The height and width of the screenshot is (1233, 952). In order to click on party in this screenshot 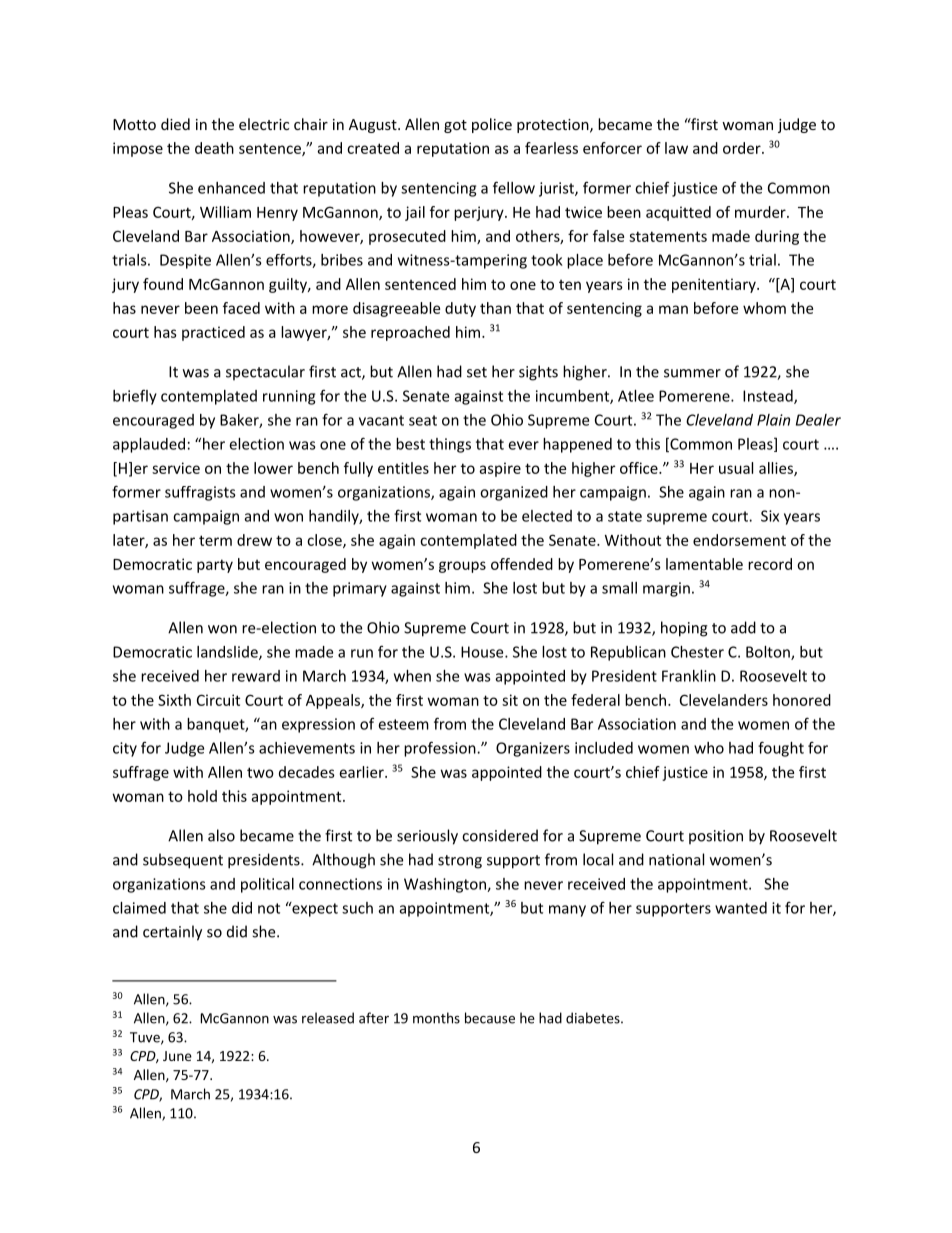, I will do `click(215, 566)`.
